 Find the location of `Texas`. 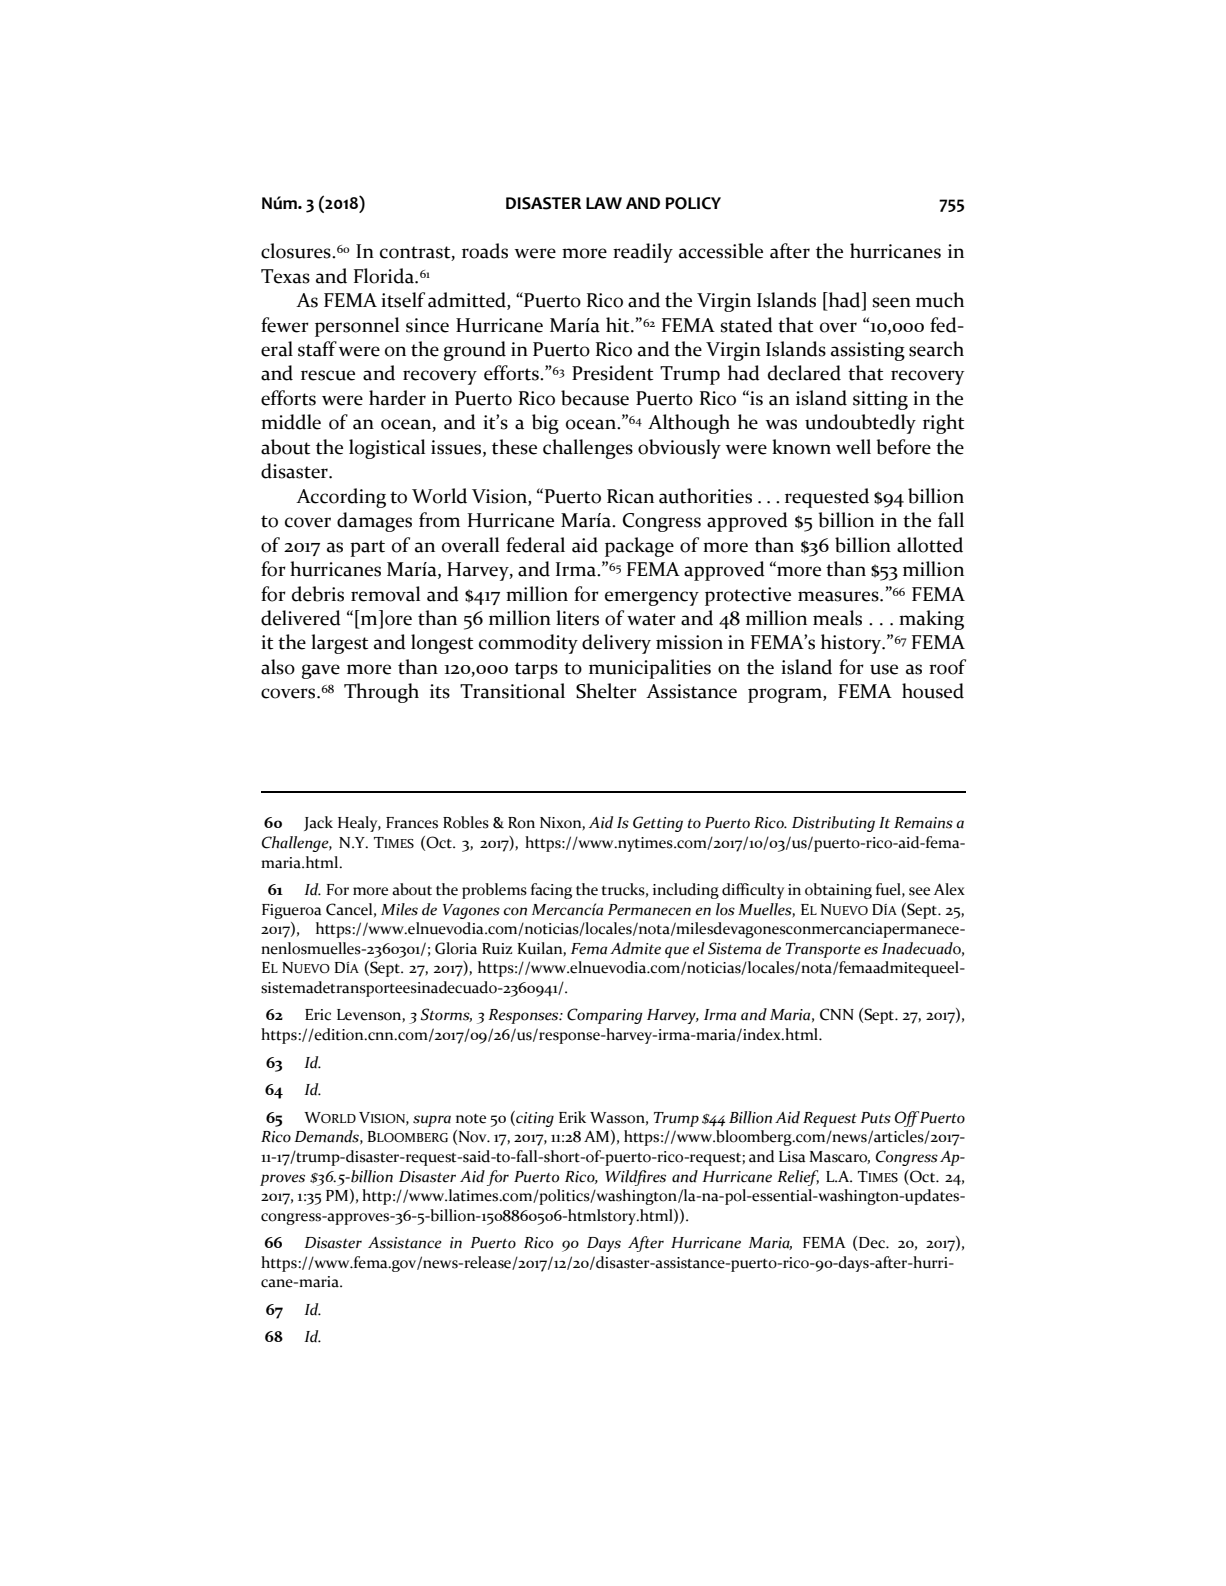

Texas is located at coordinates (285, 276).
